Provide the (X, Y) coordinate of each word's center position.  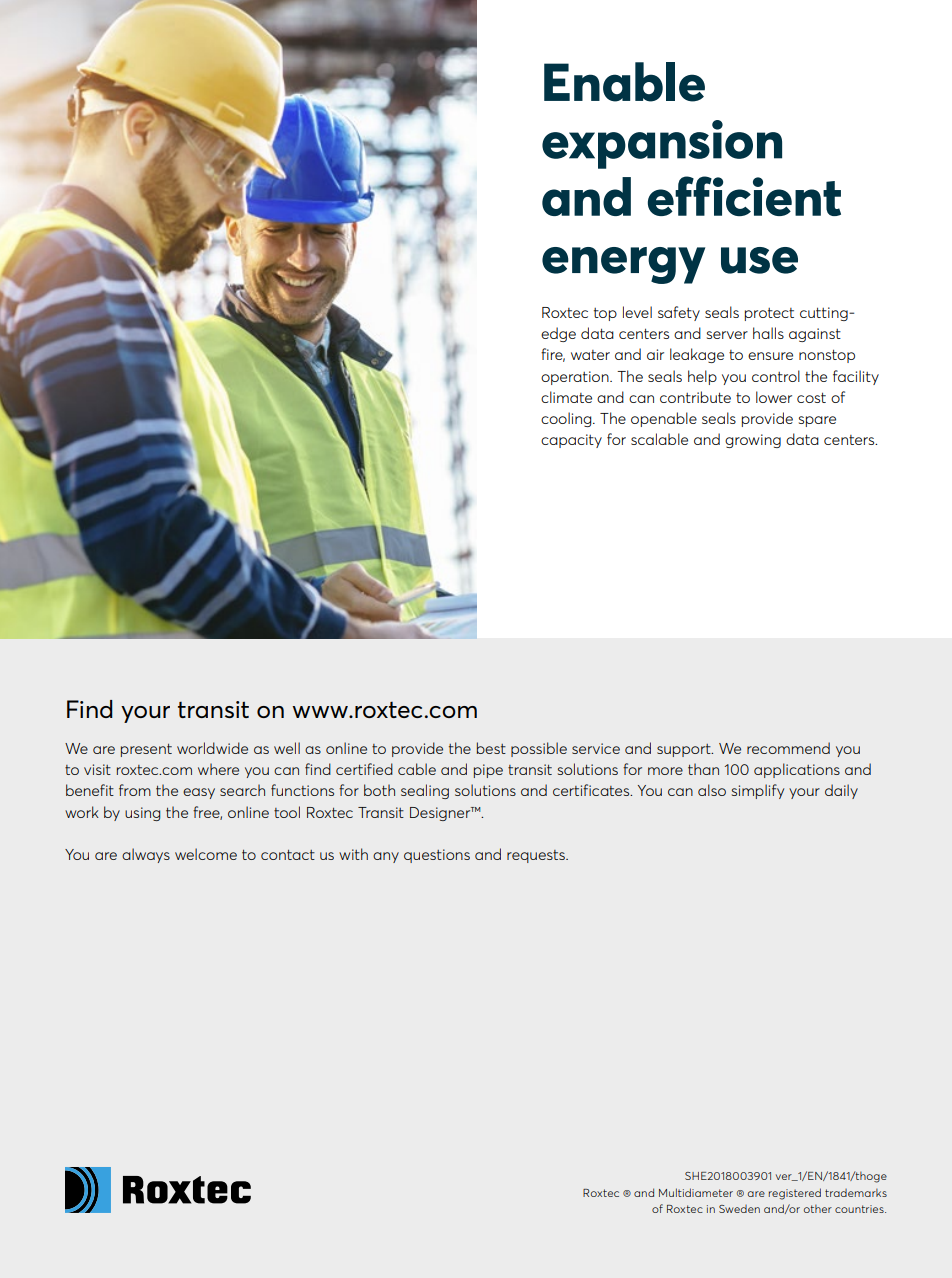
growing (753, 441)
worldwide (212, 748)
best (491, 748)
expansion (662, 144)
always (146, 855)
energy (623, 265)
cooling (567, 419)
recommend (788, 748)
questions (437, 856)
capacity (571, 441)
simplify (758, 791)
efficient (744, 196)
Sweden (739, 1209)
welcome (206, 854)
